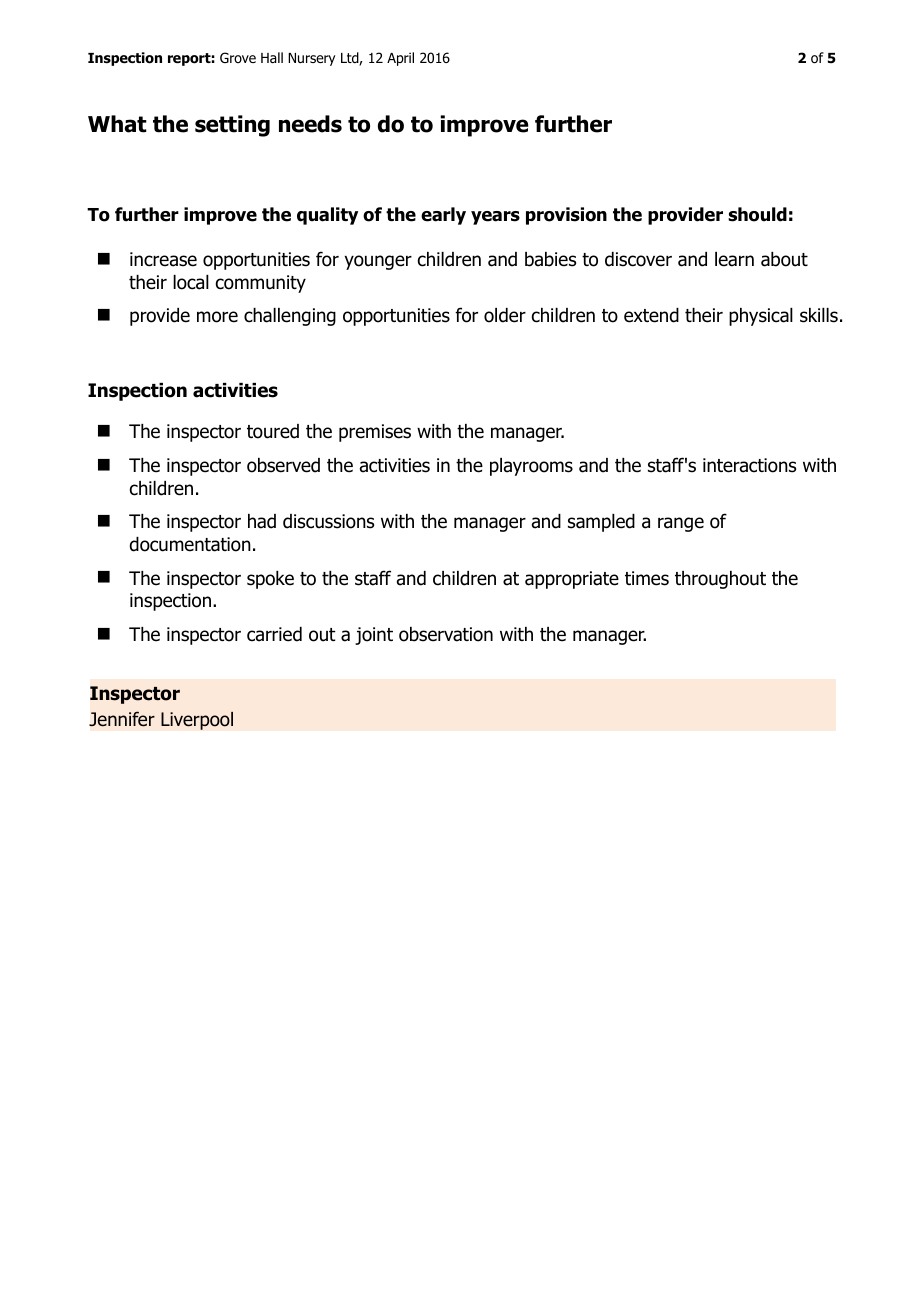 The width and height of the document is (924, 1308). I want to click on throughout, so click(720, 580).
